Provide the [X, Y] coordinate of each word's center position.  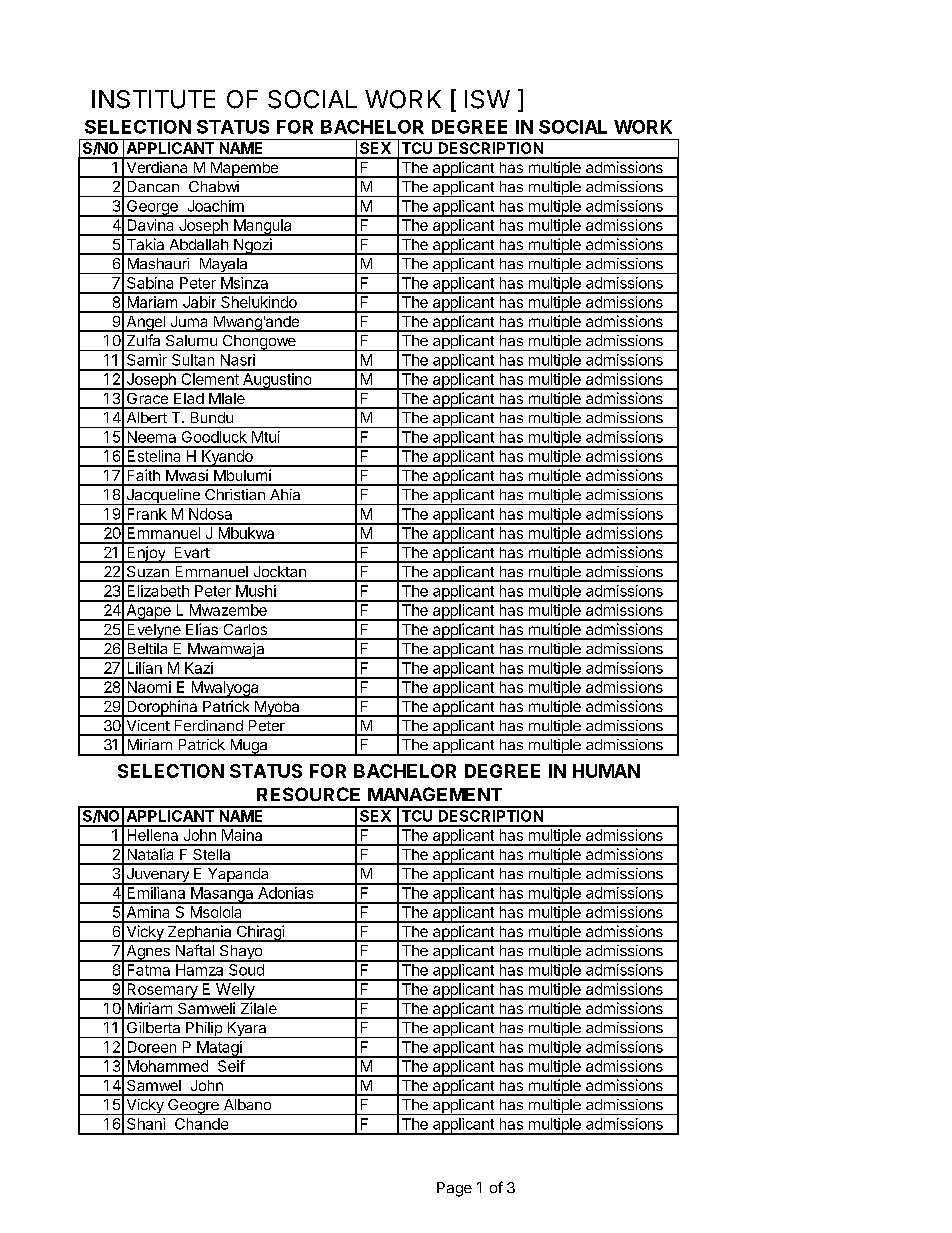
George [152, 208]
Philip [204, 1030]
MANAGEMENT [435, 794]
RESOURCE [308, 794]
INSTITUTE [153, 99]
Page [454, 1189]
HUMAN [606, 771]
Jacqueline [163, 497]
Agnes [148, 953]
